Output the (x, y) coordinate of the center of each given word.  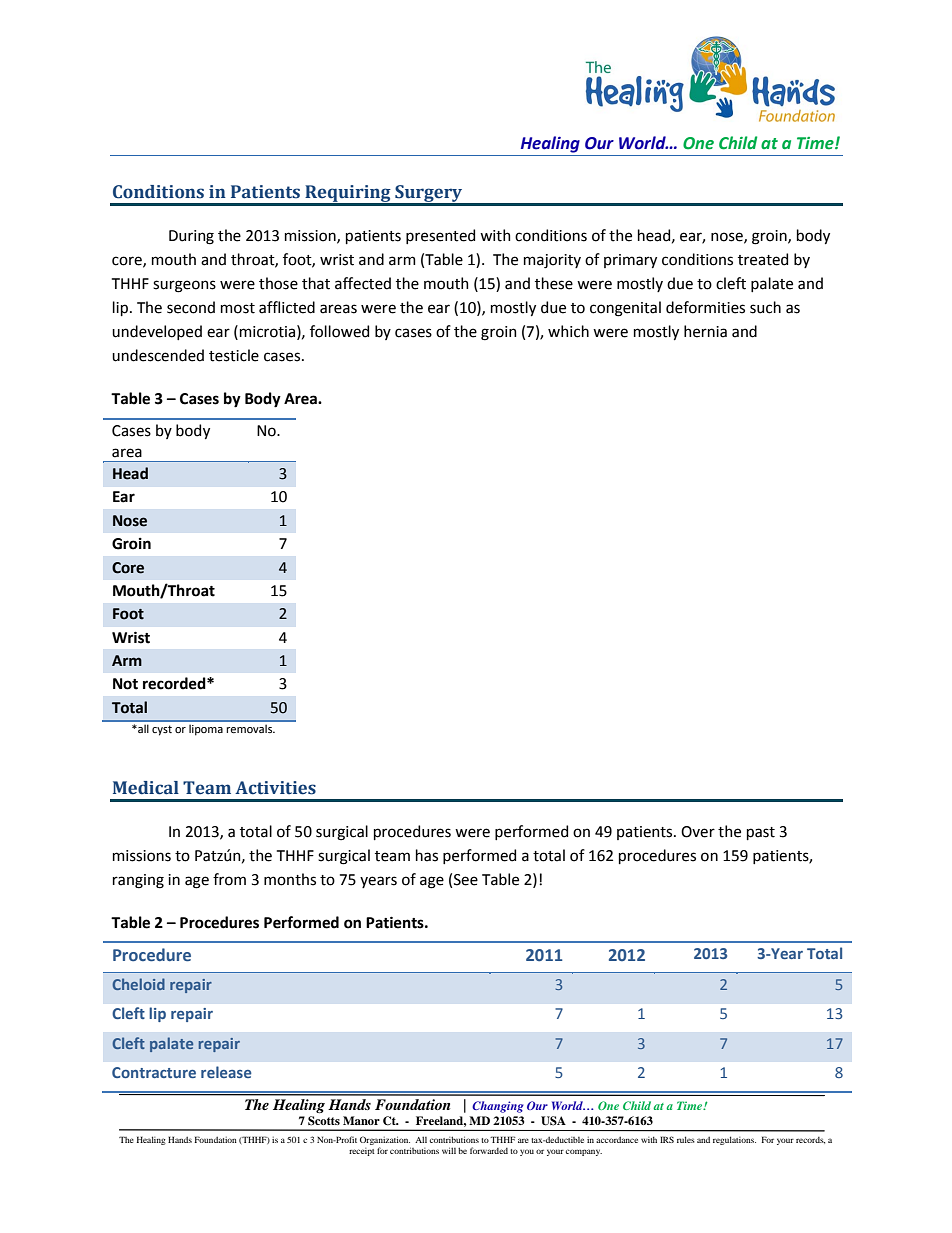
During (191, 237)
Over (698, 832)
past (761, 833)
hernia (705, 331)
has (427, 855)
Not (125, 684)
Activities (275, 788)
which (568, 331)
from (229, 879)
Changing (498, 1107)
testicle (234, 355)
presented (440, 236)
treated (763, 259)
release (226, 1072)
